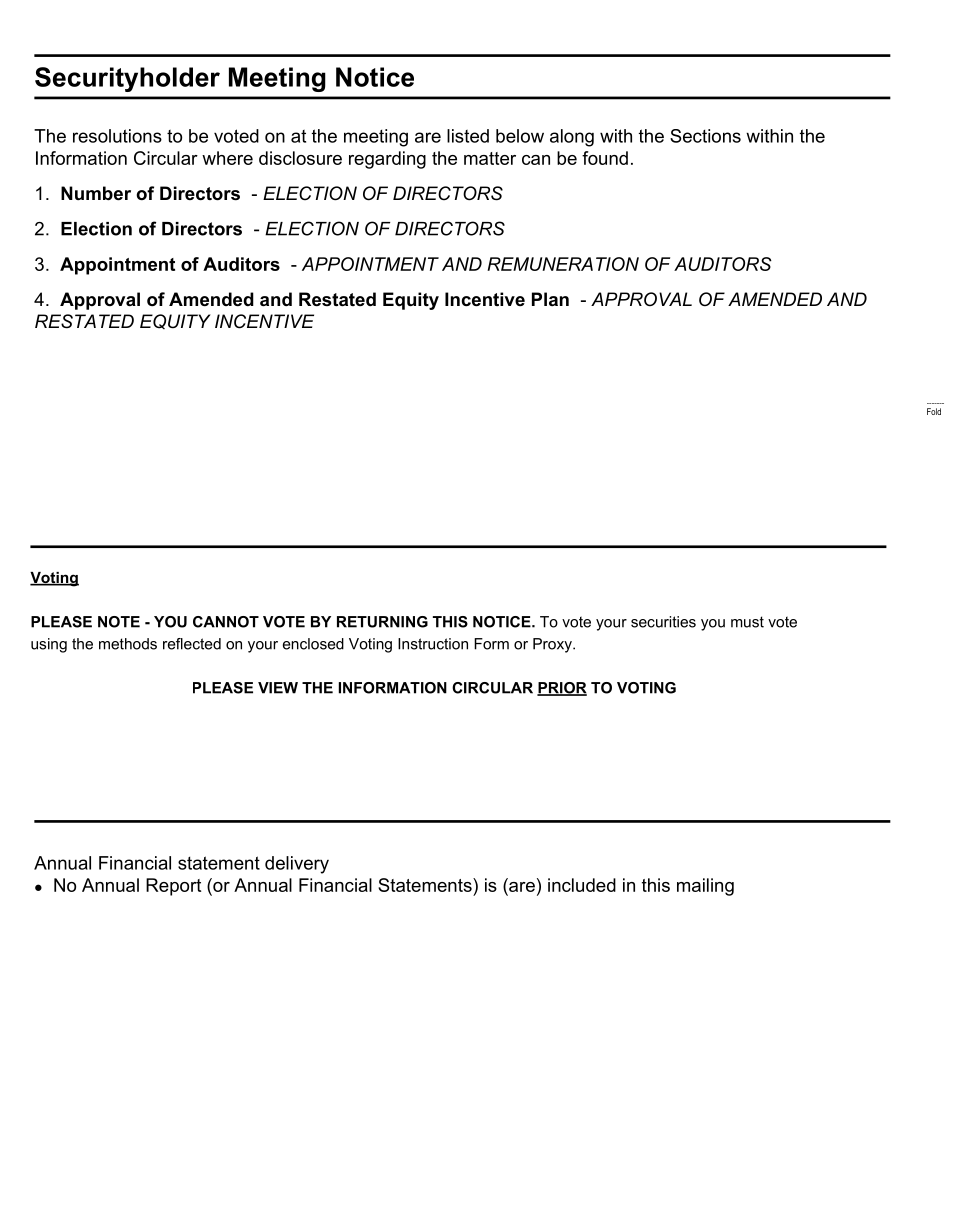  What do you see at coordinates (582, 885) in the image?
I see `included` at bounding box center [582, 885].
